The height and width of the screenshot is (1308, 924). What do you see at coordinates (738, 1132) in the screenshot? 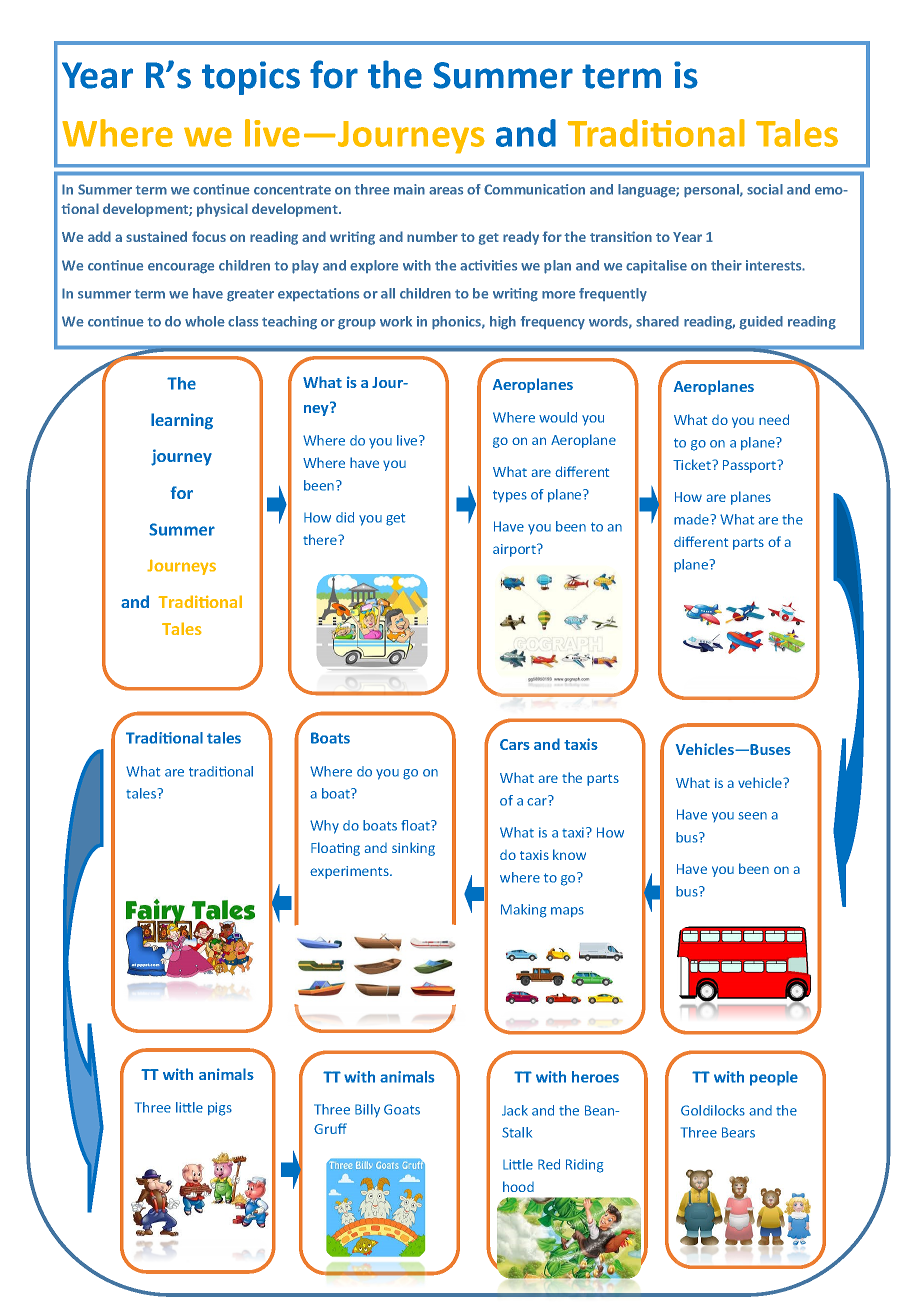
I see `Bears` at bounding box center [738, 1132].
